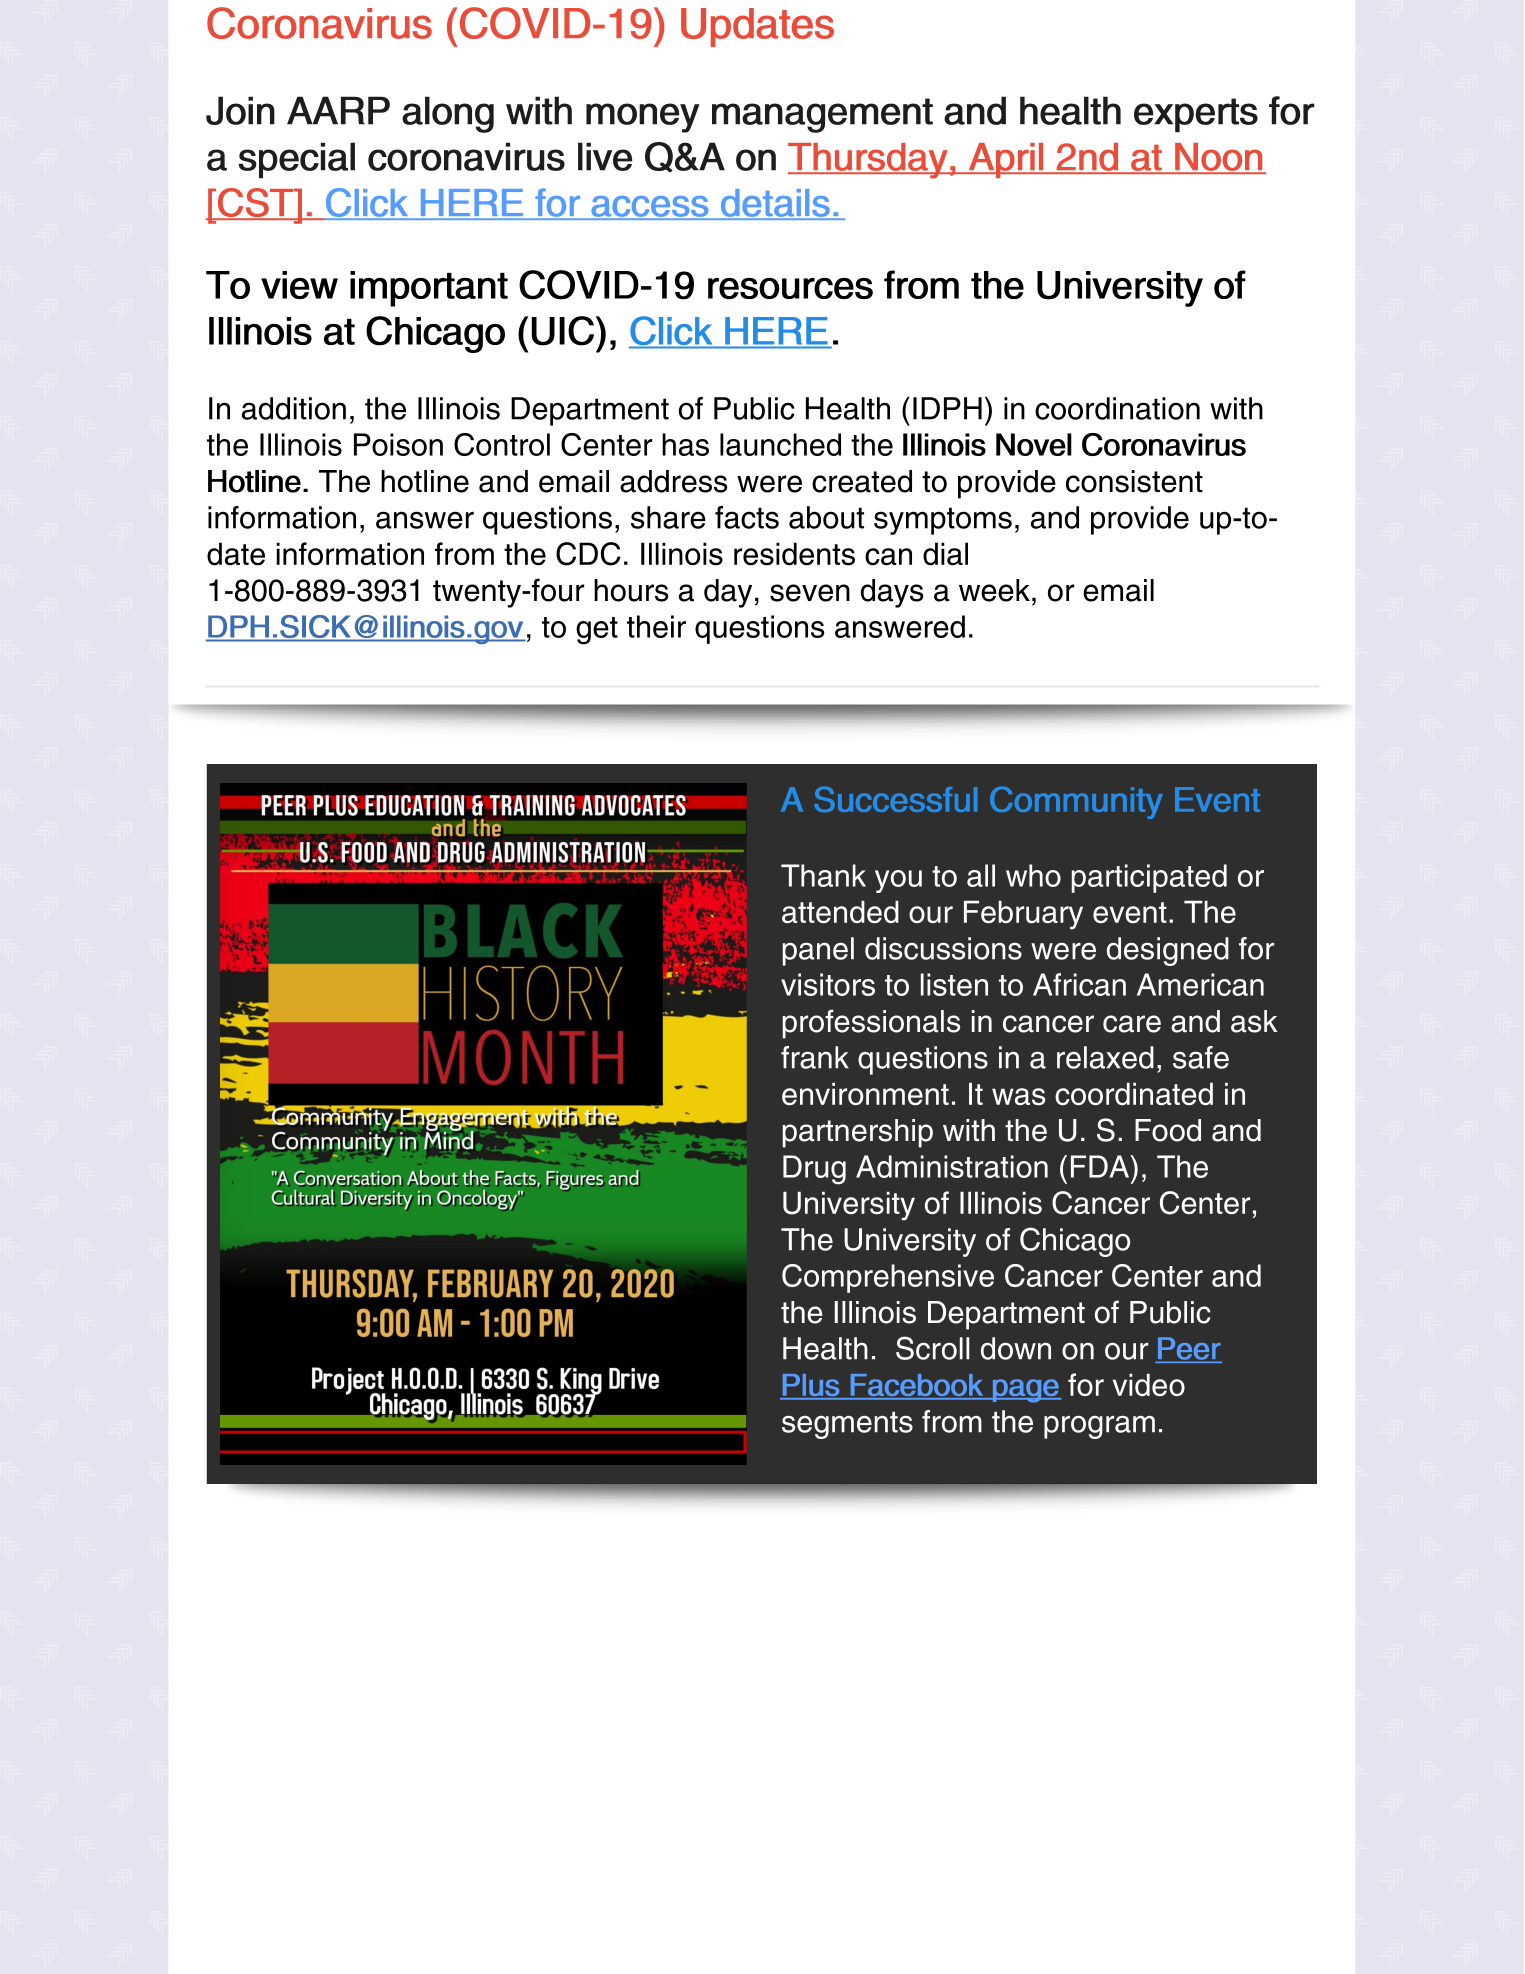  What do you see at coordinates (810, 1386) in the page?
I see `Plus` at bounding box center [810, 1386].
